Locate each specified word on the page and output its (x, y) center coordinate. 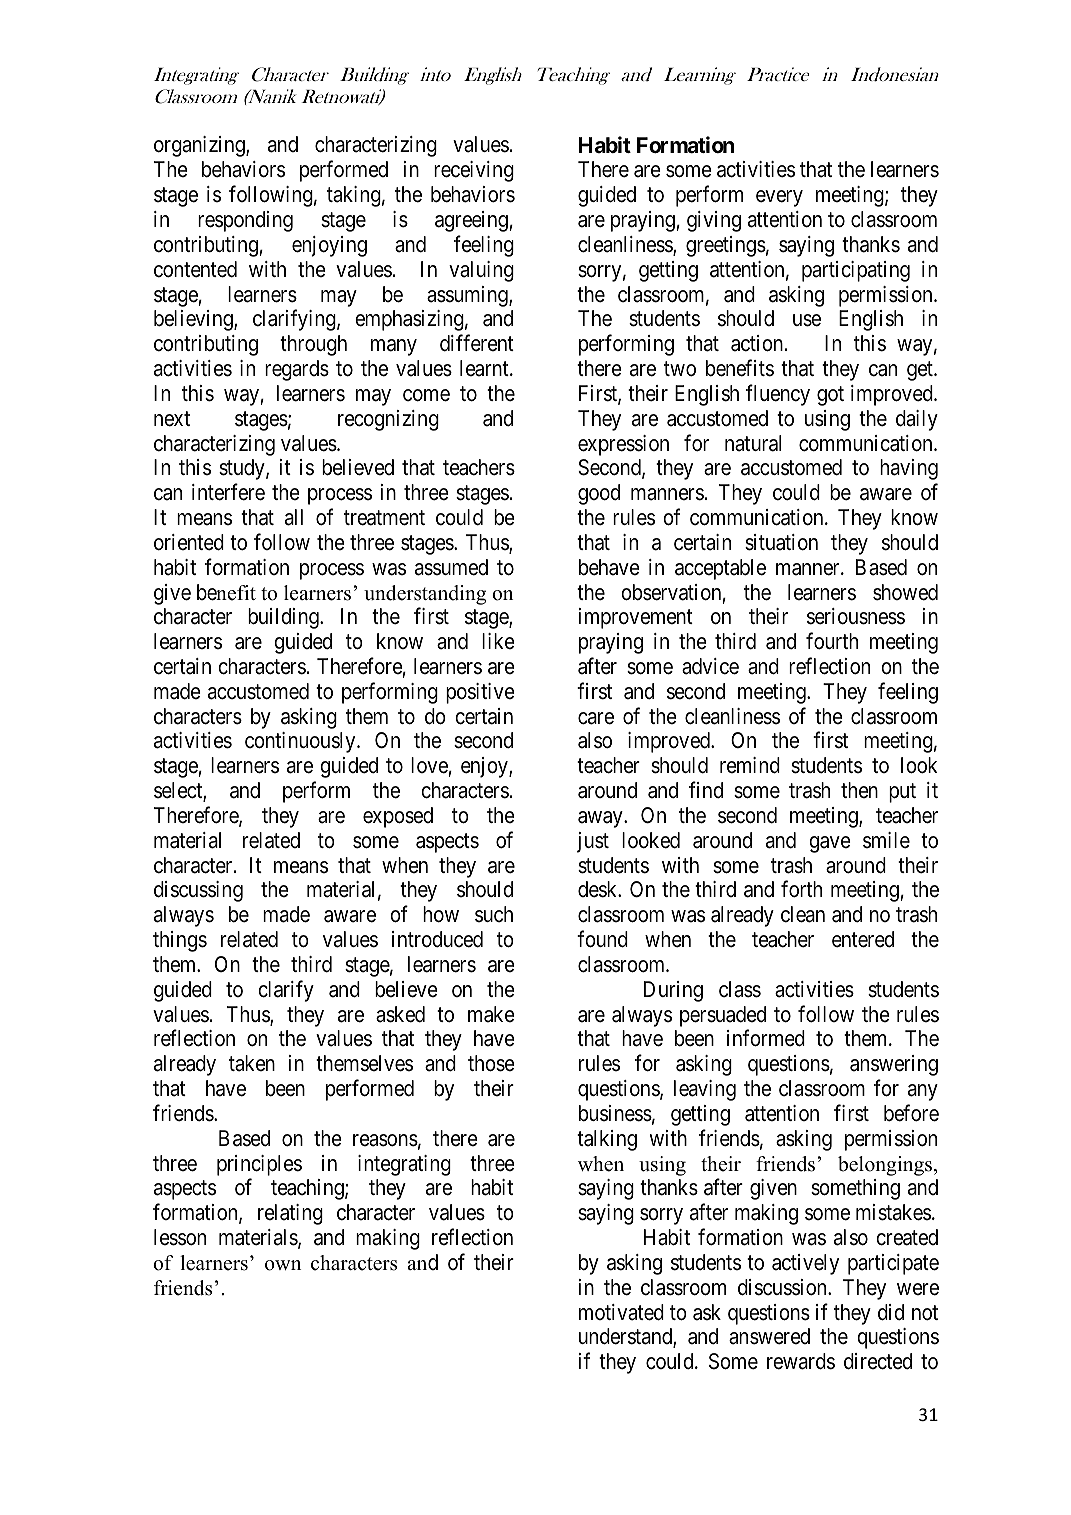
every (779, 198)
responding (245, 221)
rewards (801, 1361)
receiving (474, 171)
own (283, 1265)
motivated (621, 1312)
